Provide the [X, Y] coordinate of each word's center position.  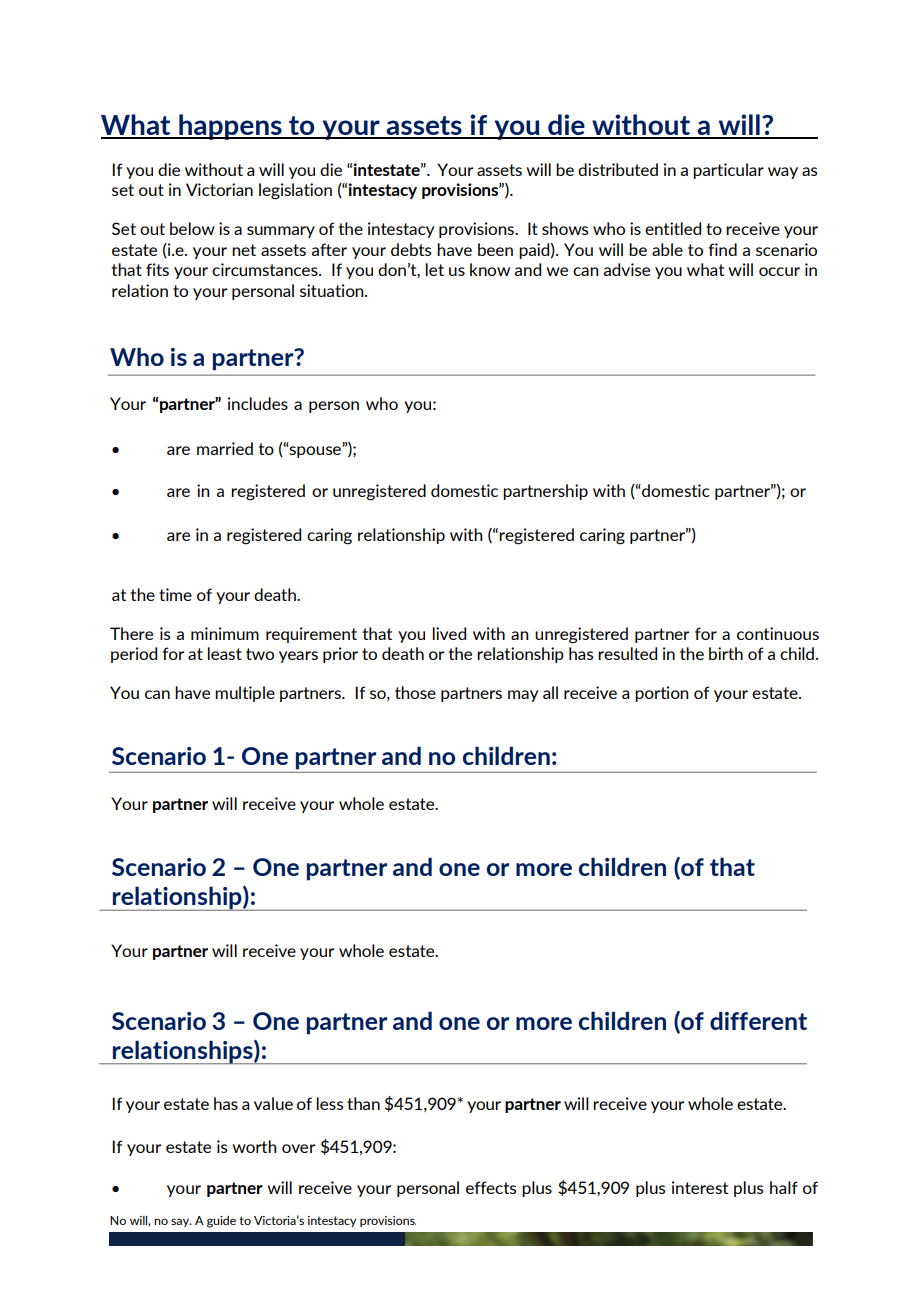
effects [491, 1187]
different [758, 1021]
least [224, 653]
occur [779, 271]
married [225, 448]
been [495, 249]
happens [230, 127]
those [415, 692]
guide [221, 1222]
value [273, 1103]
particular [728, 171]
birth [726, 653]
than [363, 1103]
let [434, 269]
